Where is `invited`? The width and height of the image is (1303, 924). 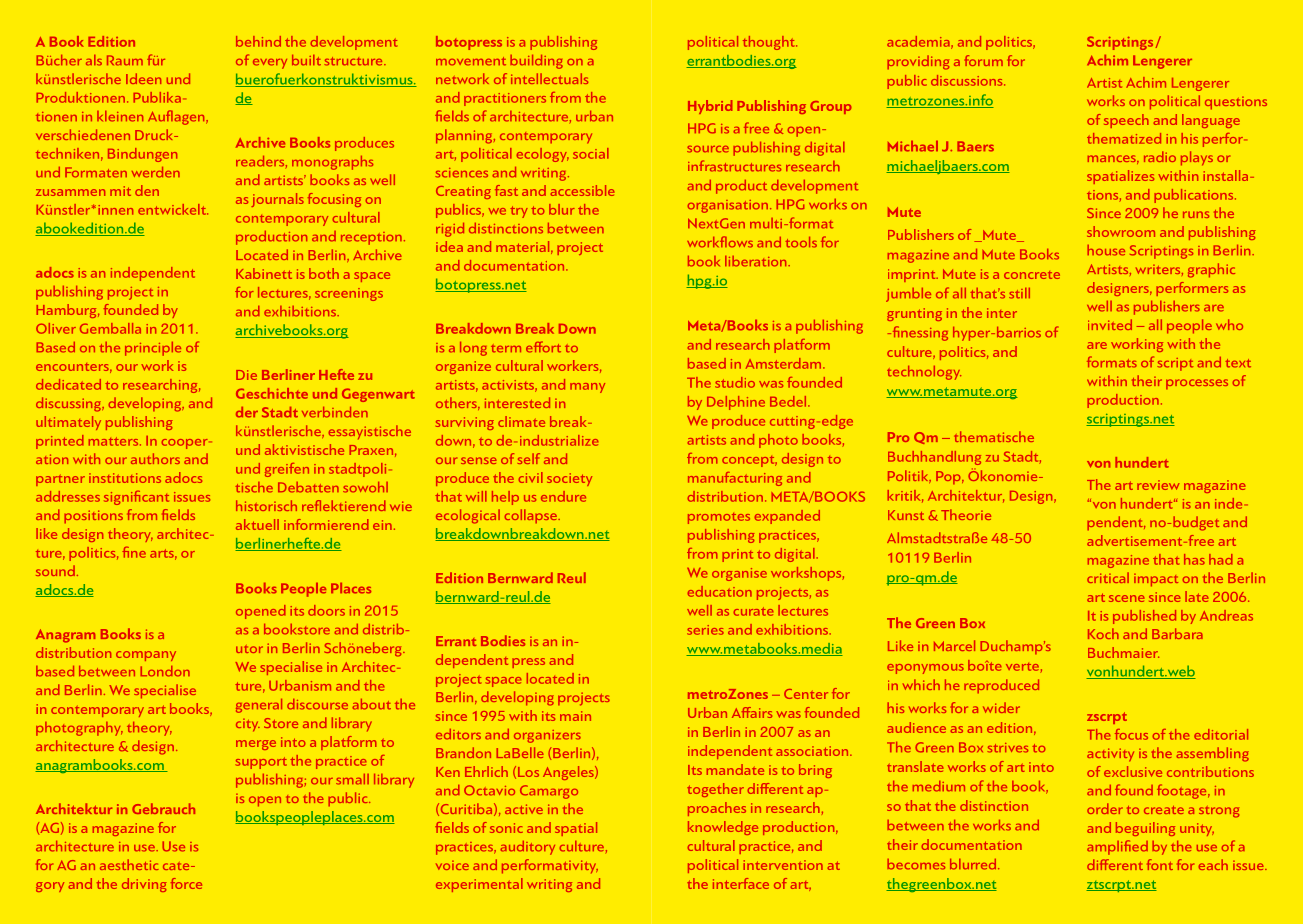 invited is located at coordinates (1110, 324).
